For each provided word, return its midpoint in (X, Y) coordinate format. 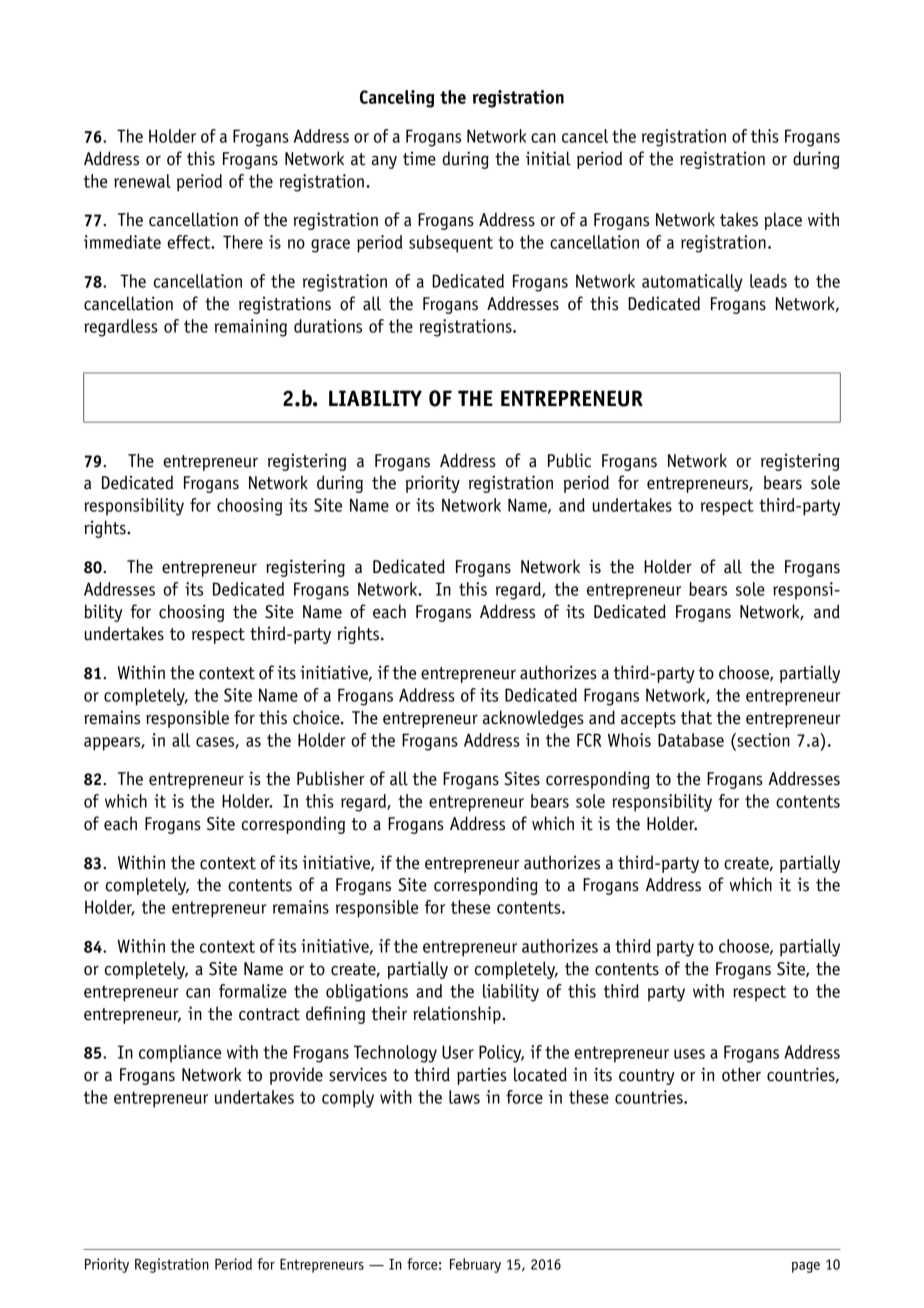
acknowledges (533, 719)
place (783, 221)
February (475, 1265)
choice (317, 717)
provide (296, 1076)
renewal (142, 181)
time (419, 159)
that (696, 717)
